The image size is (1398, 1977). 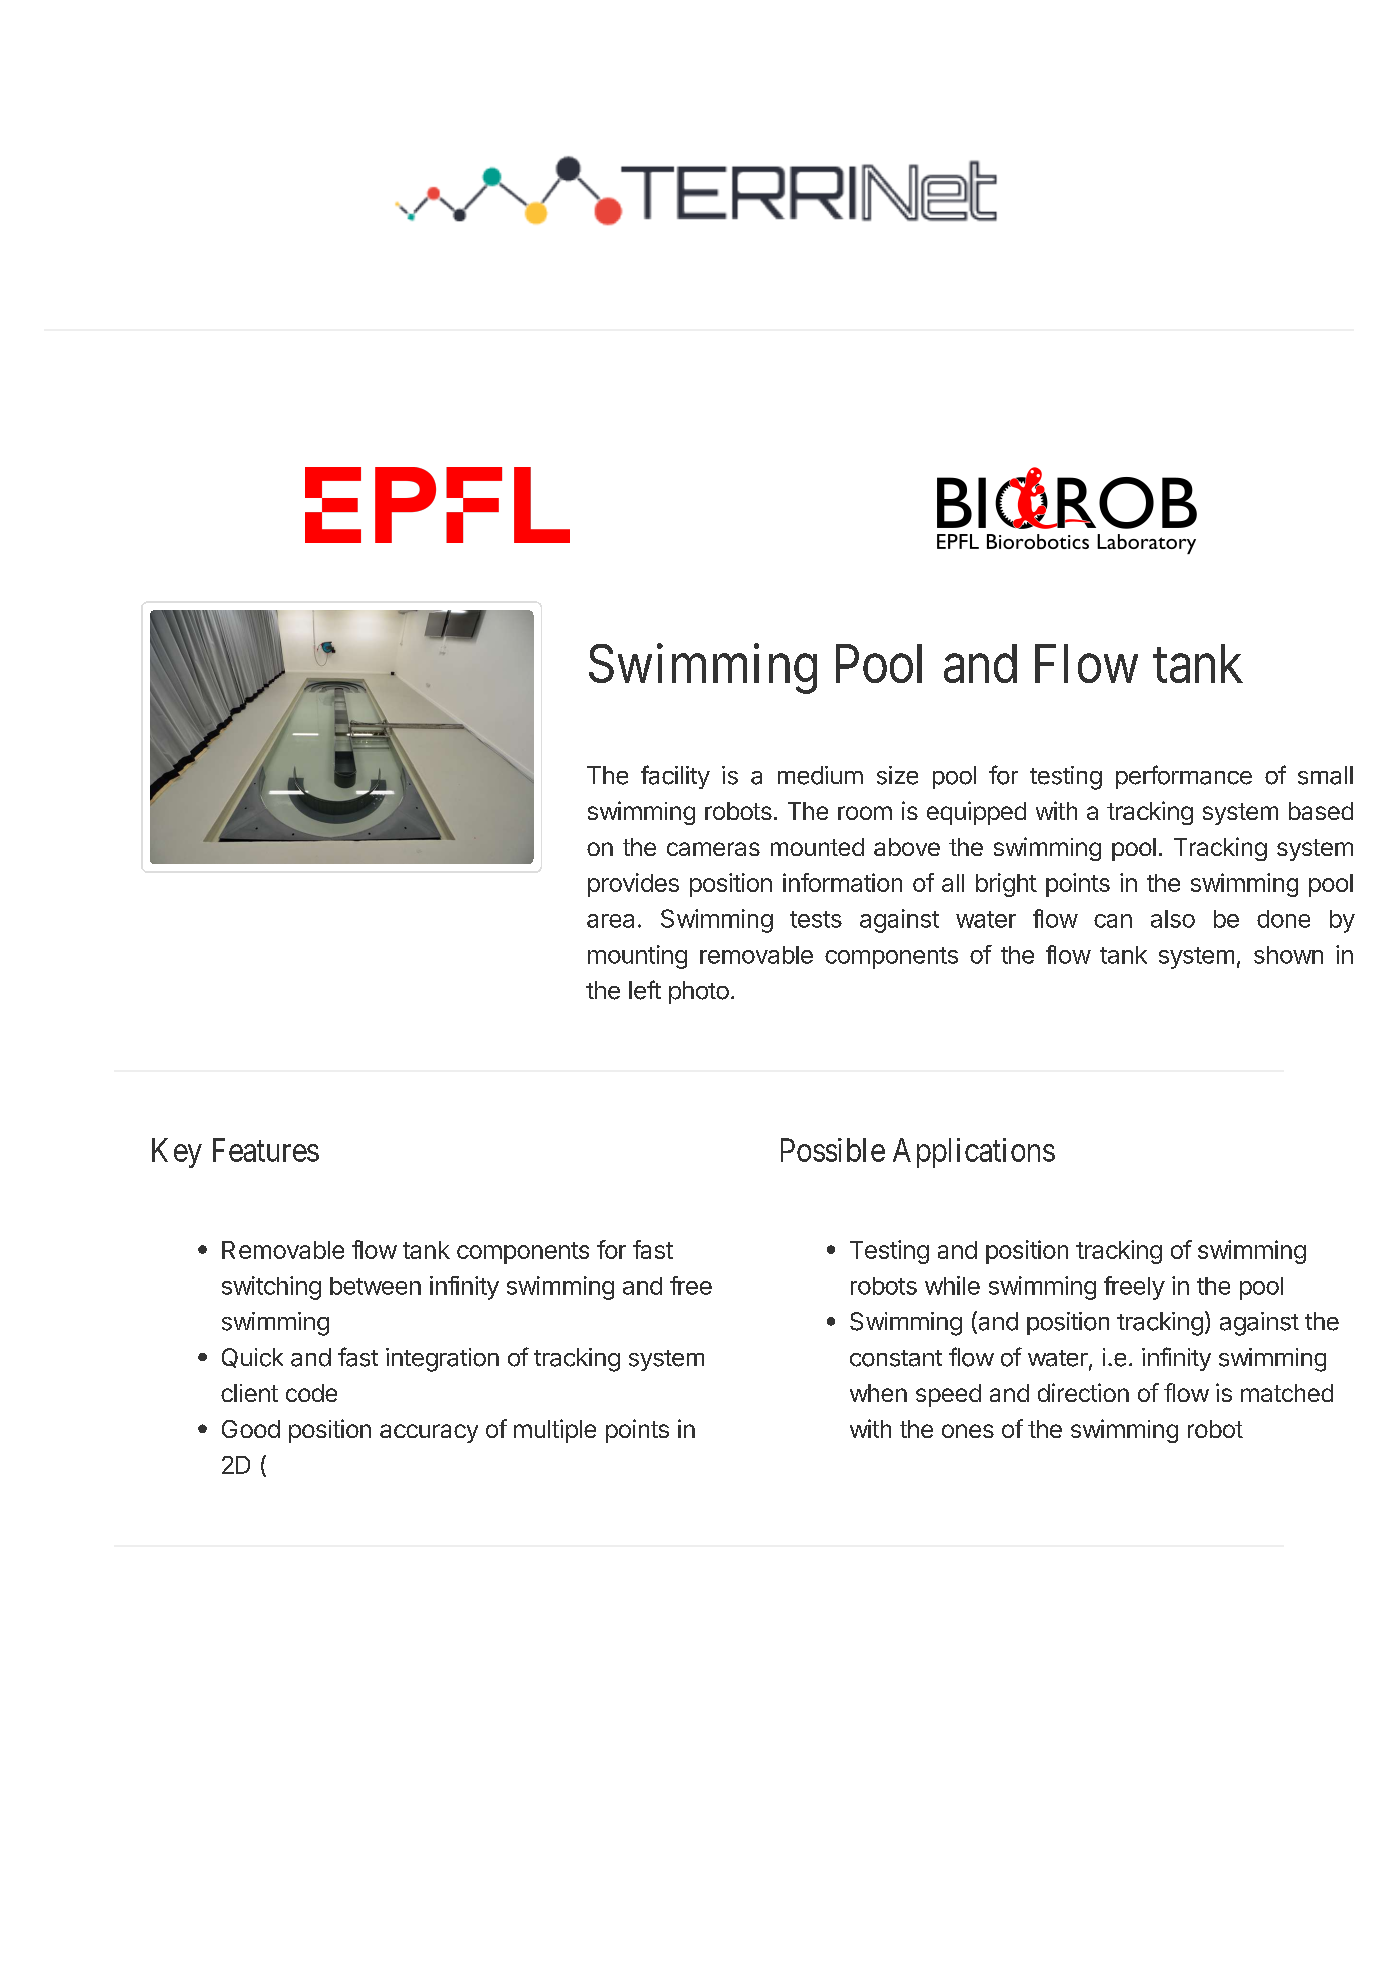 What do you see at coordinates (820, 775) in the screenshot?
I see `medium` at bounding box center [820, 775].
